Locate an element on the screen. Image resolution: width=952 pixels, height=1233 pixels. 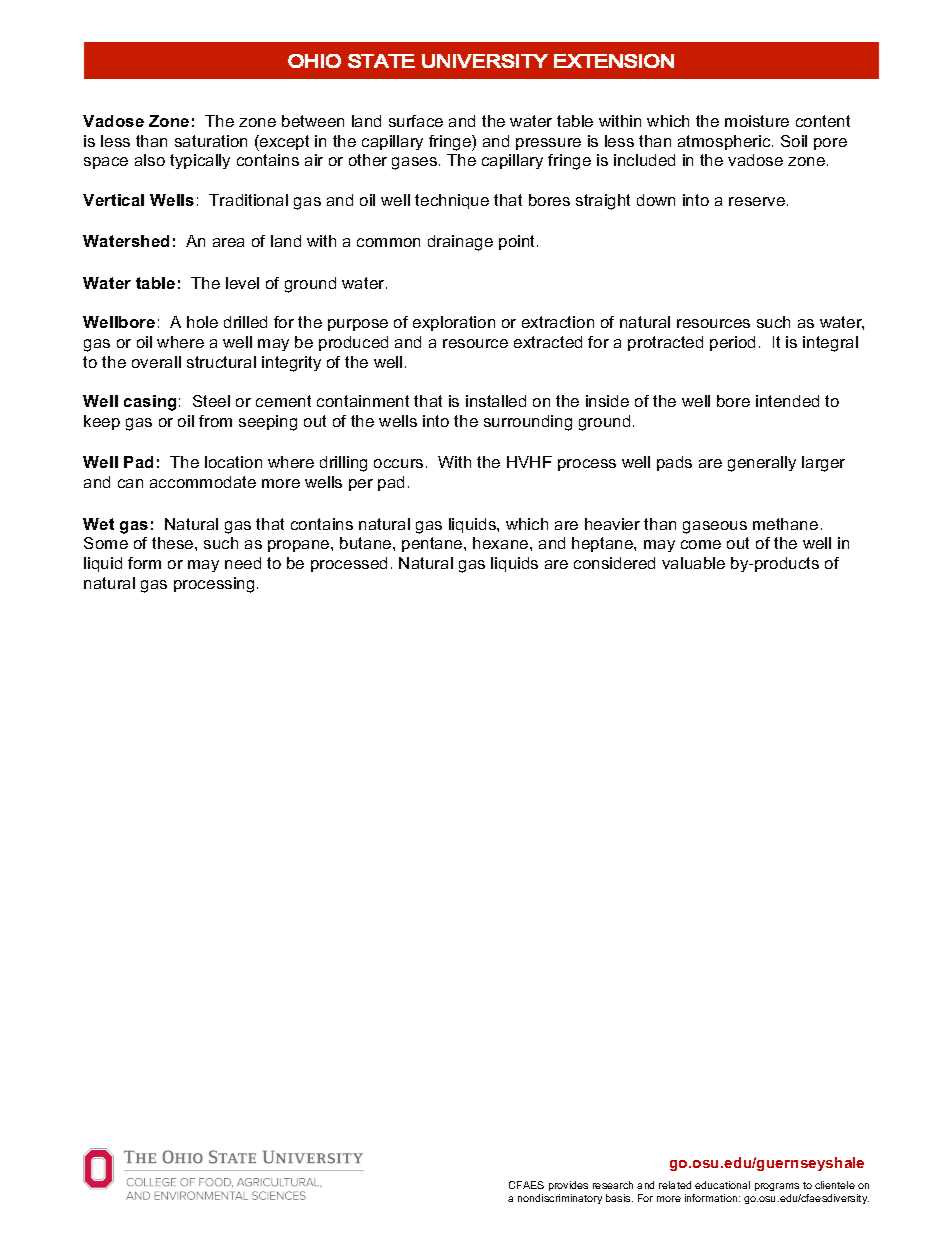
valuable is located at coordinates (693, 563).
